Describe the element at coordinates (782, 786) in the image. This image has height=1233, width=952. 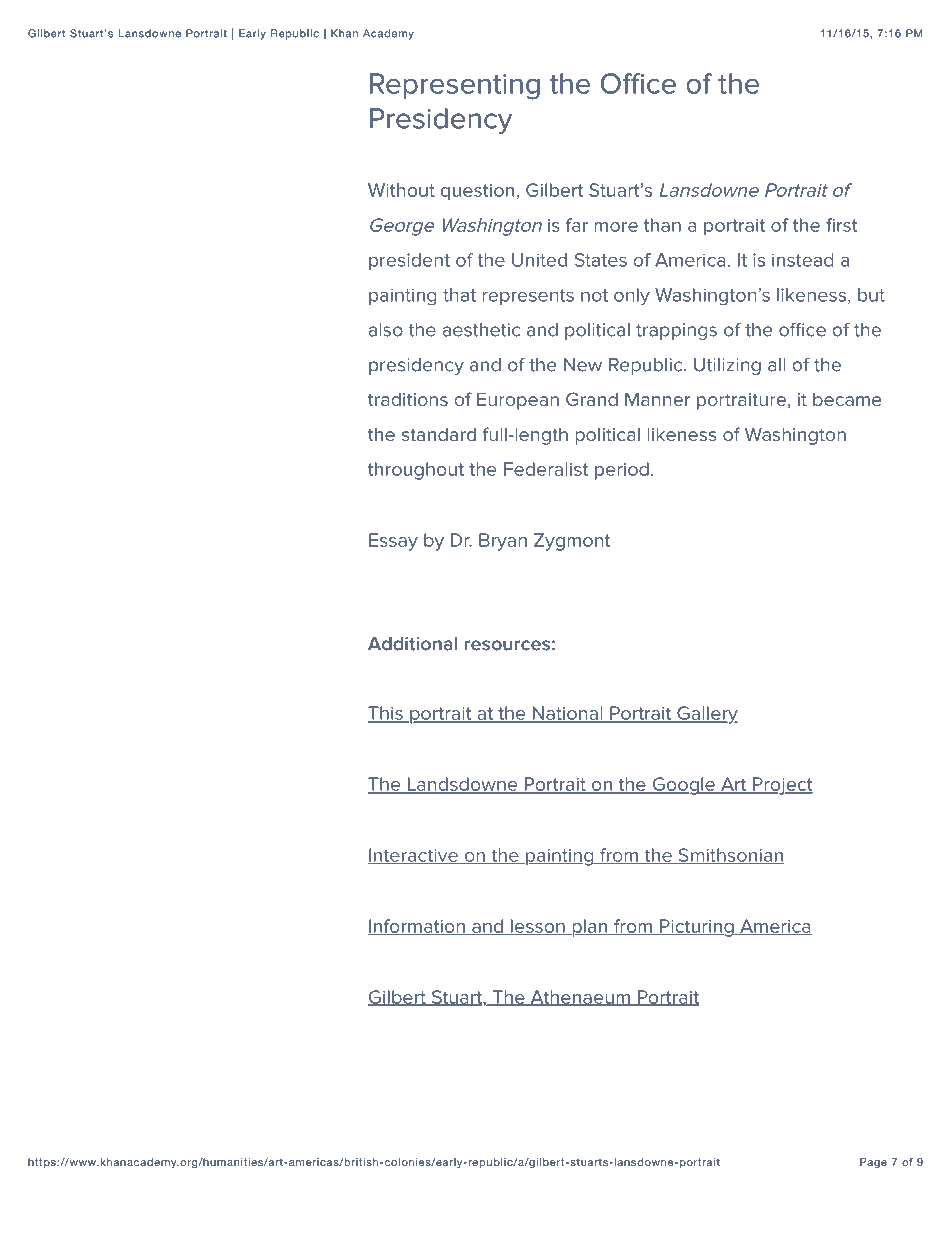
I see `Project` at that location.
